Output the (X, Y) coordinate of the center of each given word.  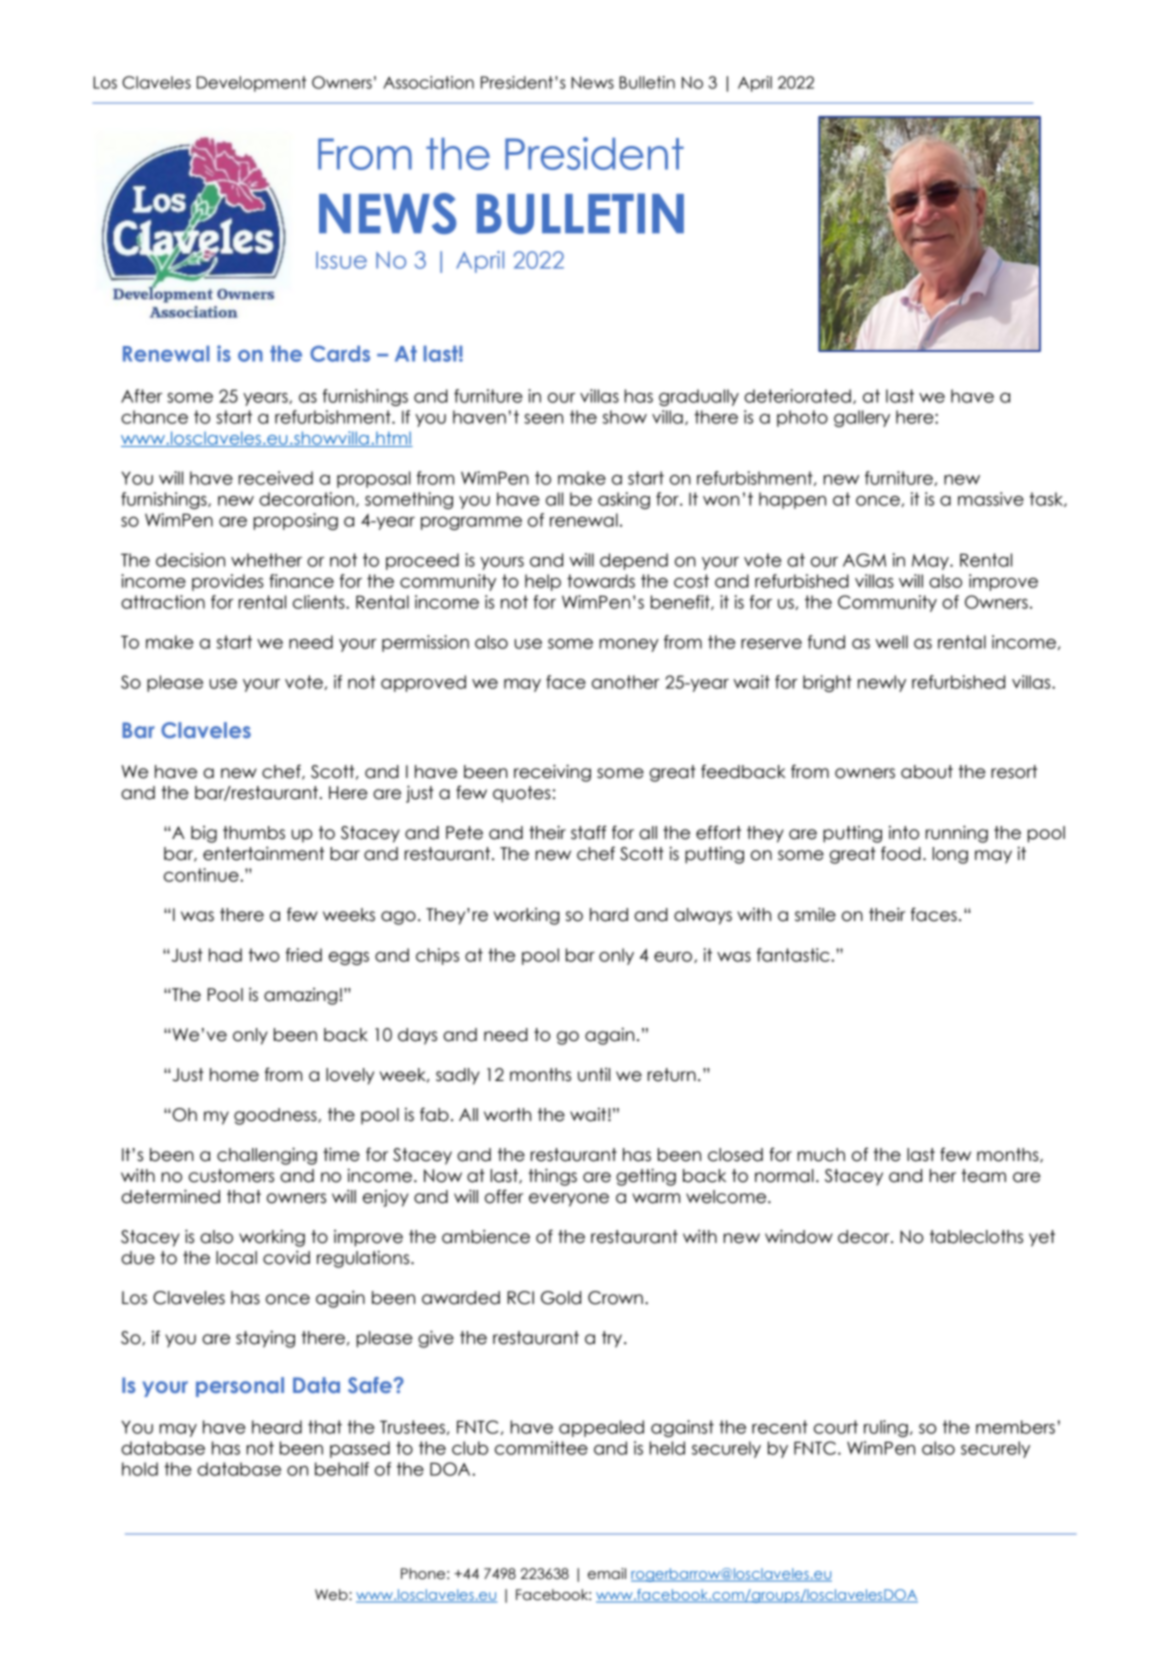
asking (624, 500)
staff (589, 832)
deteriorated (797, 396)
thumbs (254, 833)
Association (428, 82)
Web (332, 1595)
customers (231, 1176)
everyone (569, 1200)
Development (251, 84)
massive (991, 499)
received (276, 478)
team (983, 1176)
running (957, 834)
